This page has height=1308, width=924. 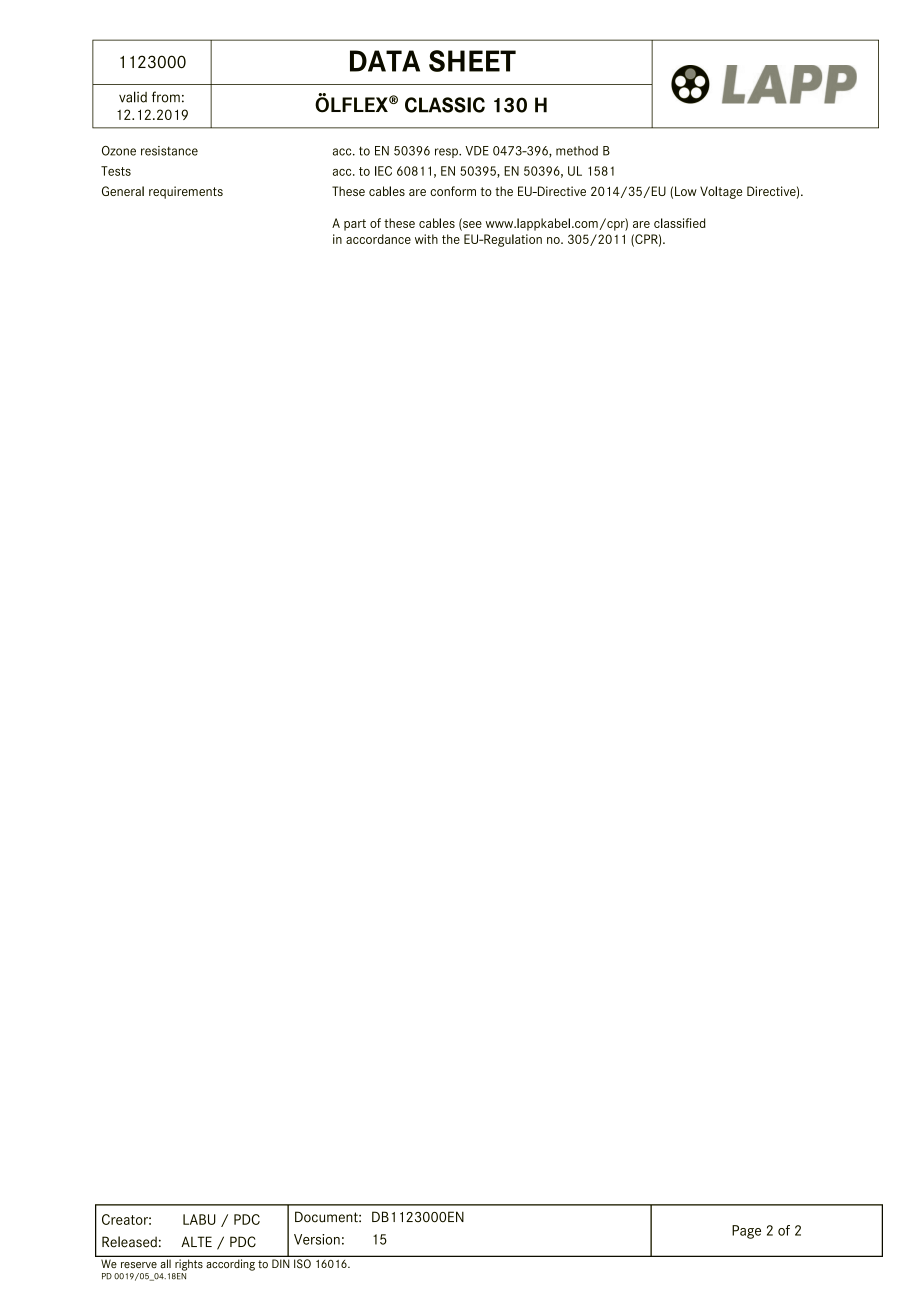 What do you see at coordinates (186, 192) in the page?
I see `requirements` at bounding box center [186, 192].
